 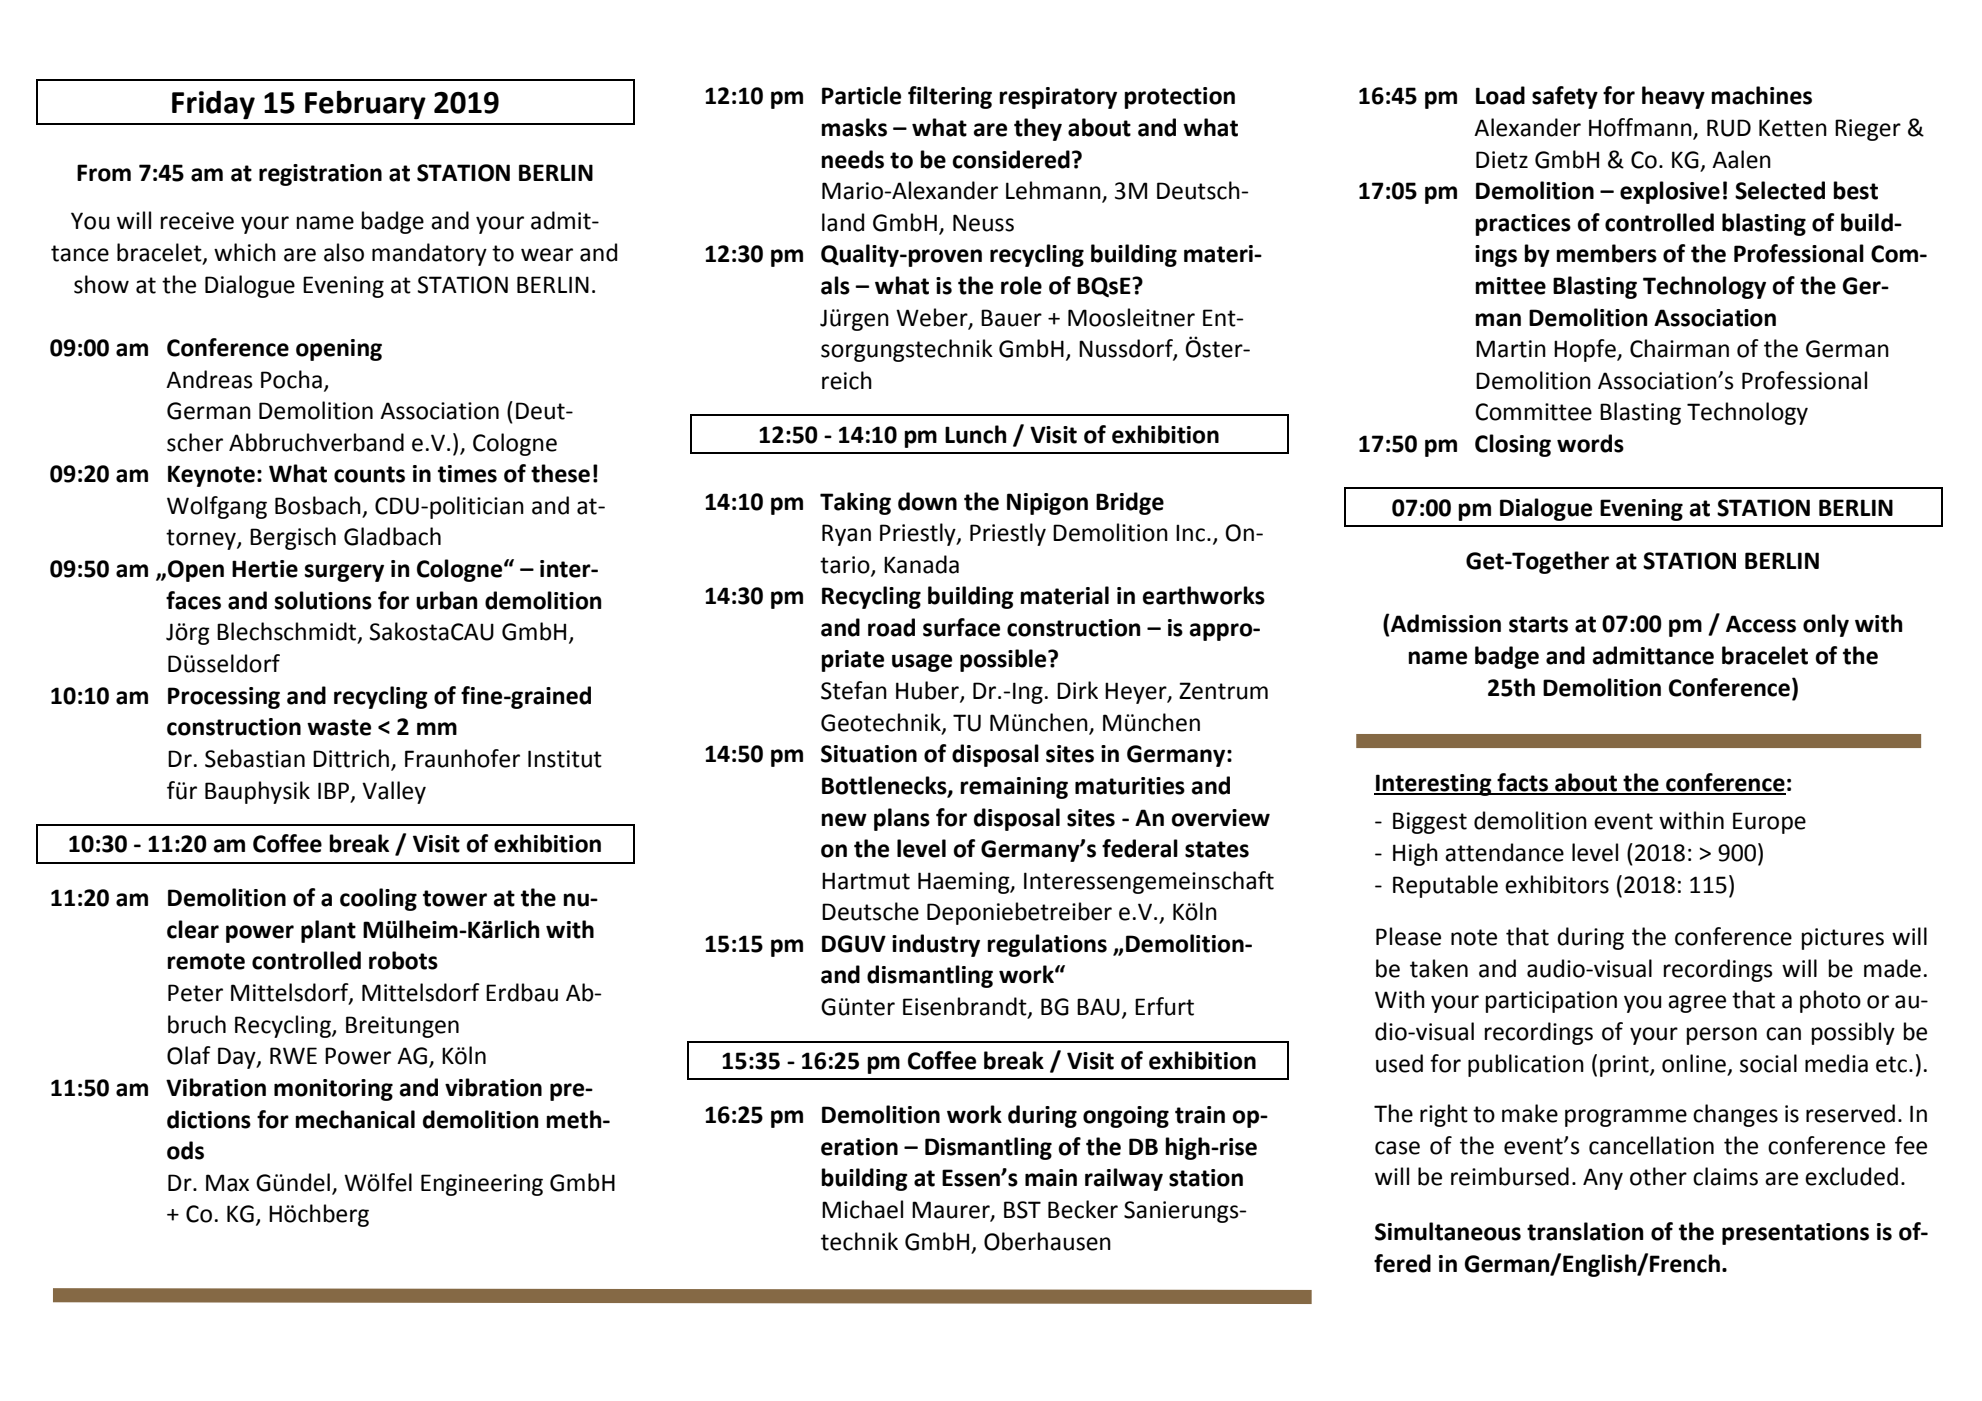 What do you see at coordinates (227, 1183) in the document?
I see `Max` at bounding box center [227, 1183].
